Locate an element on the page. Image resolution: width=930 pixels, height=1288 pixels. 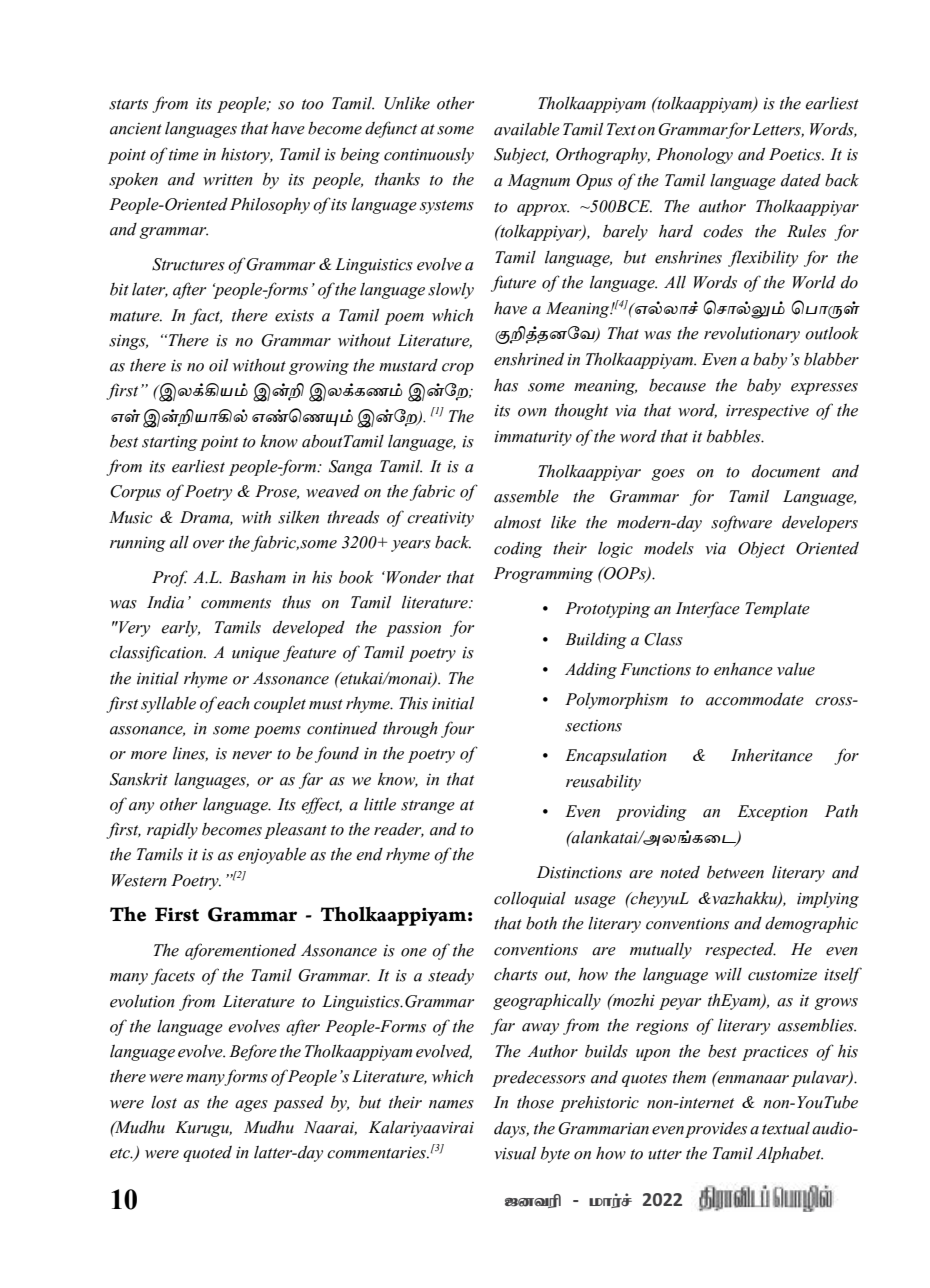
Template is located at coordinates (777, 610).
